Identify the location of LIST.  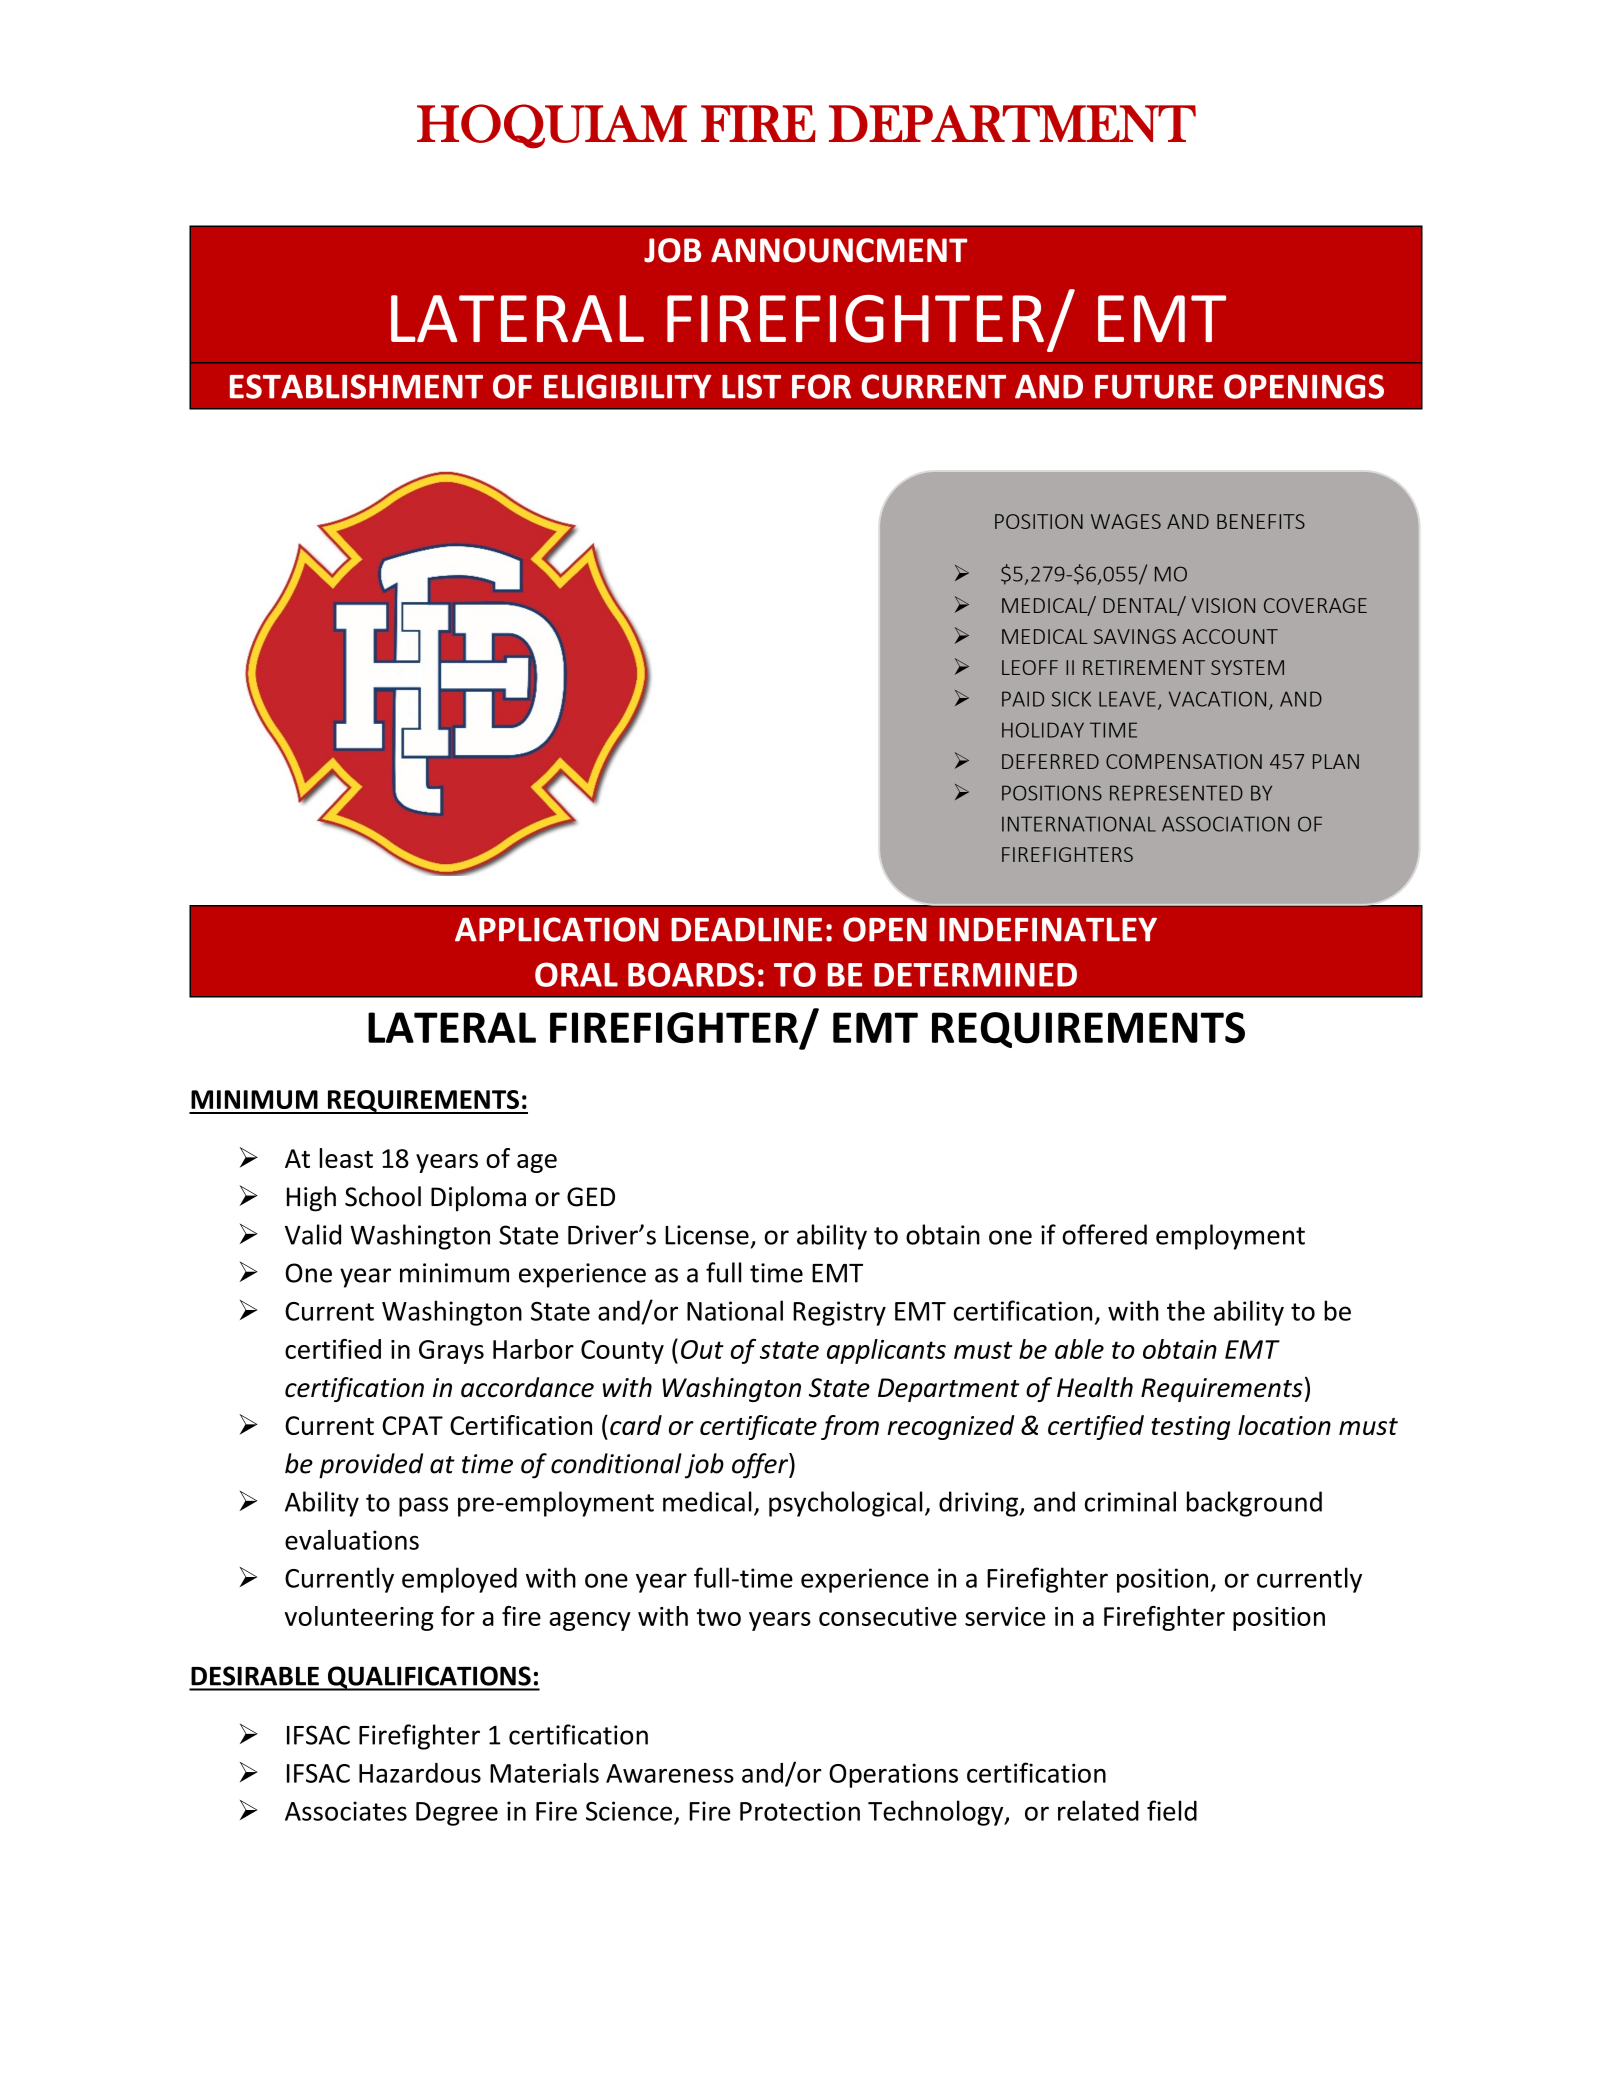
(751, 386).
